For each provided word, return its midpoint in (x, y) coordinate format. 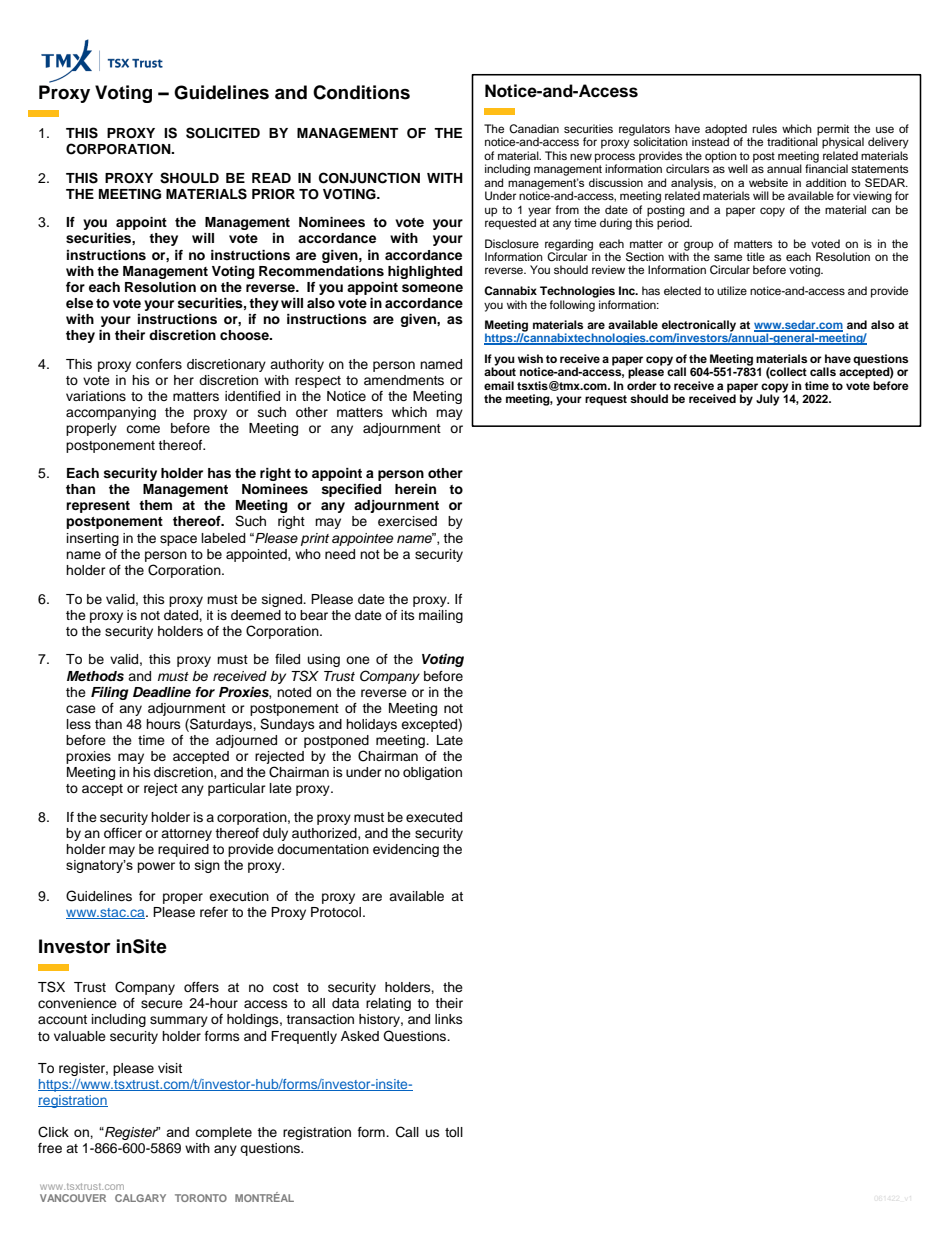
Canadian (534, 129)
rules (764, 128)
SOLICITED (223, 133)
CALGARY (140, 1198)
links (449, 1019)
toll (454, 1132)
